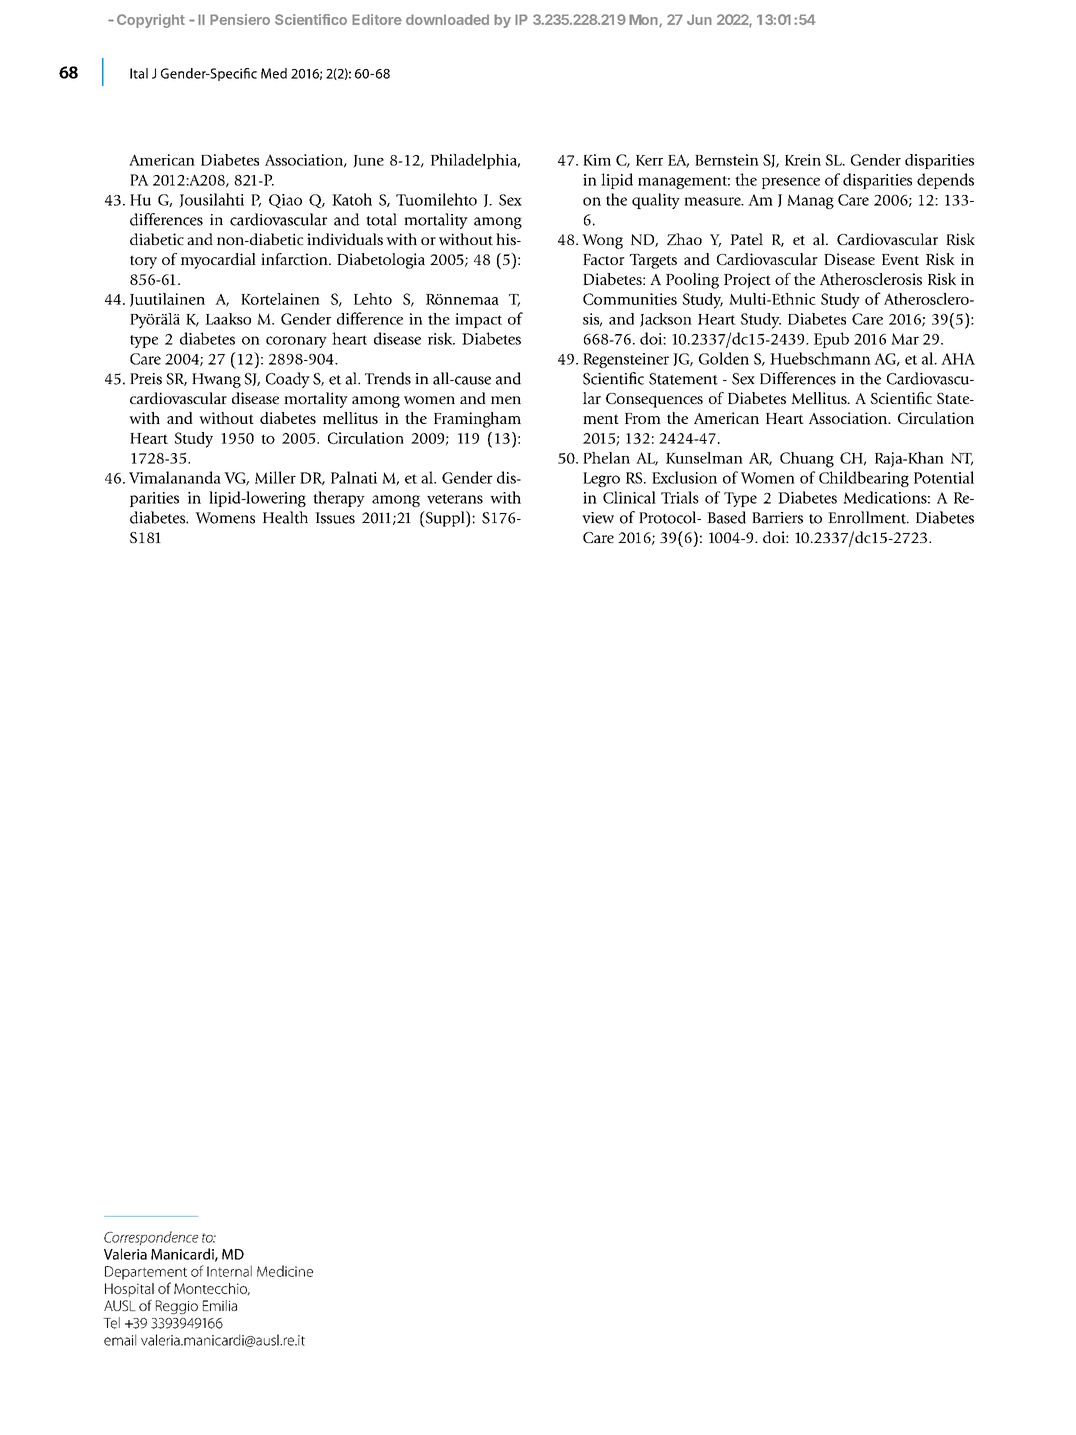 The width and height of the document is (1076, 1435). I want to click on Epub, so click(831, 340).
